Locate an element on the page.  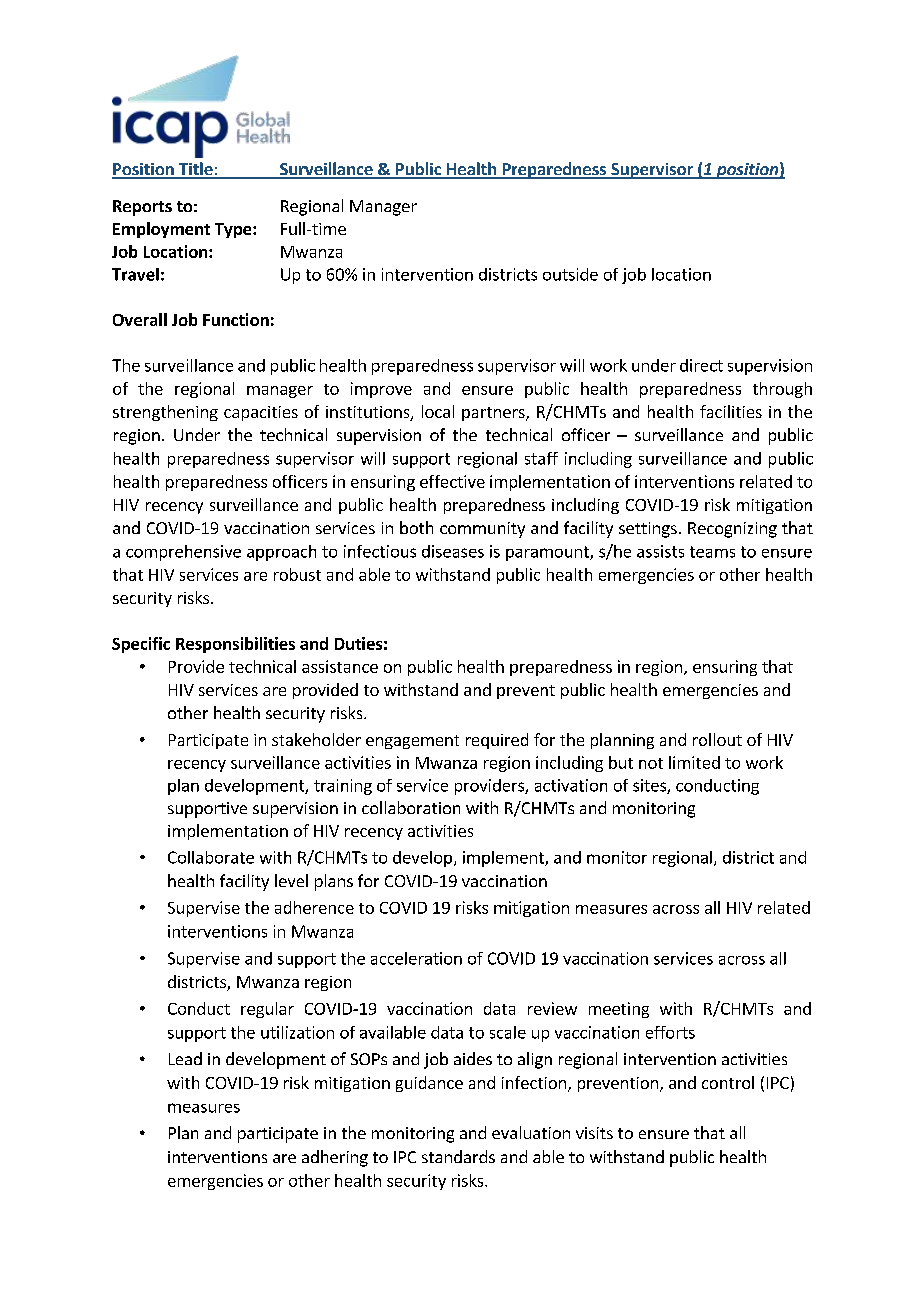
outside is located at coordinates (570, 274).
